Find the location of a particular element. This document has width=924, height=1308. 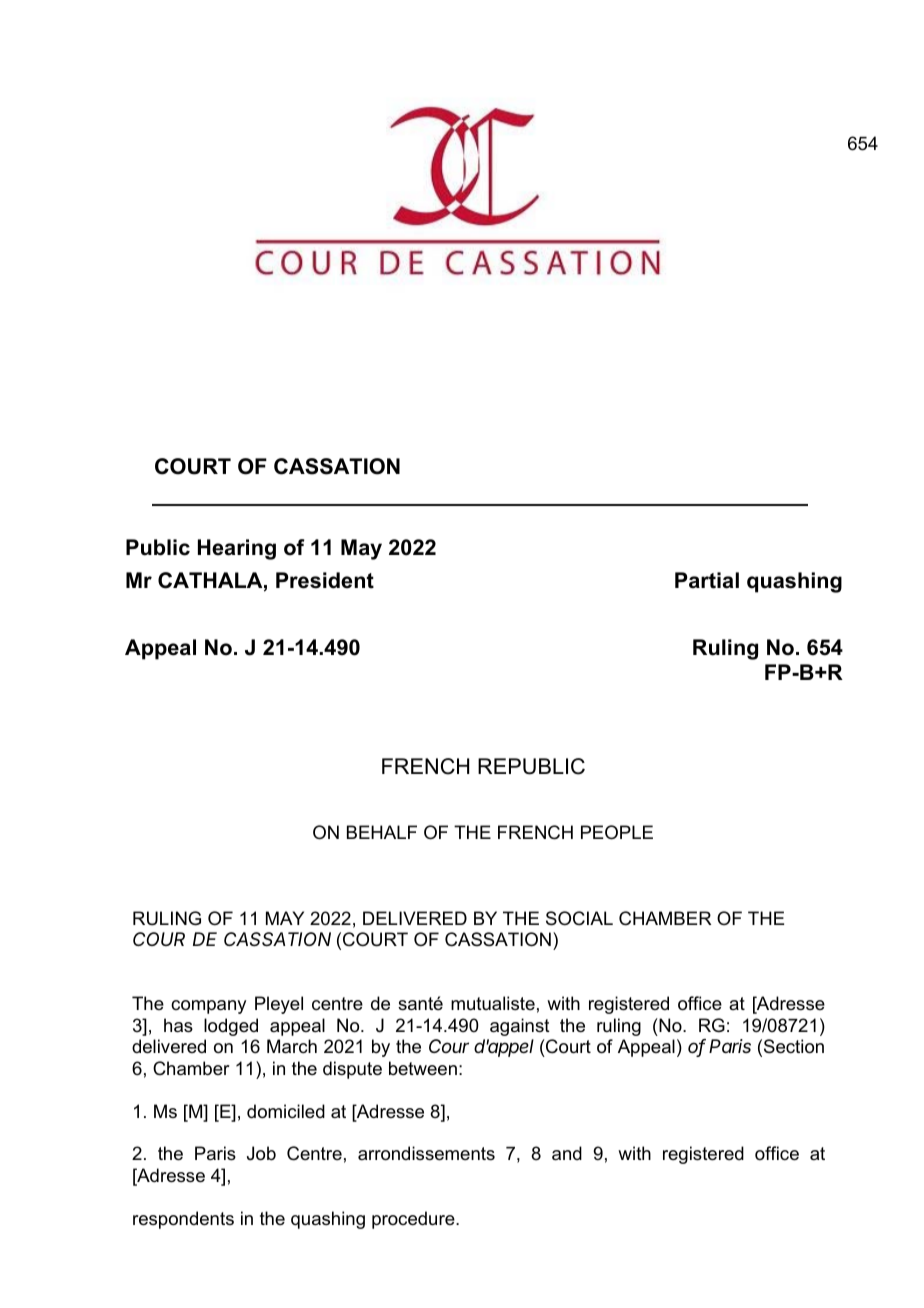

SOCIAL is located at coordinates (579, 918).
